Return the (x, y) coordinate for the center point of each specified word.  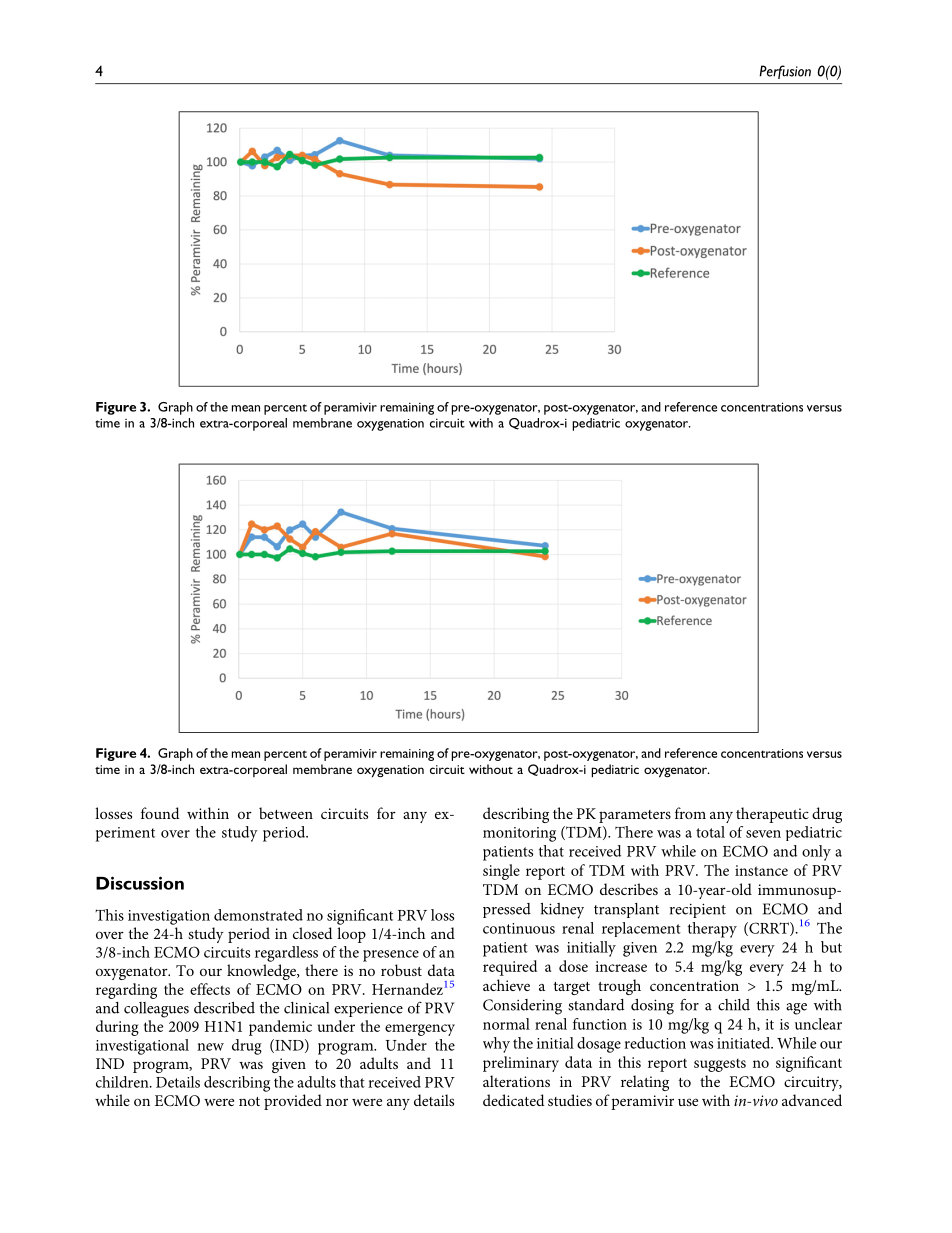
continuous (519, 928)
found (160, 813)
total (710, 832)
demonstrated (258, 915)
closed (312, 933)
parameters (635, 816)
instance (761, 870)
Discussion (140, 883)
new (210, 1047)
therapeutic (772, 815)
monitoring (519, 834)
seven (763, 834)
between (286, 813)
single (501, 872)
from (690, 813)
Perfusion (785, 72)
